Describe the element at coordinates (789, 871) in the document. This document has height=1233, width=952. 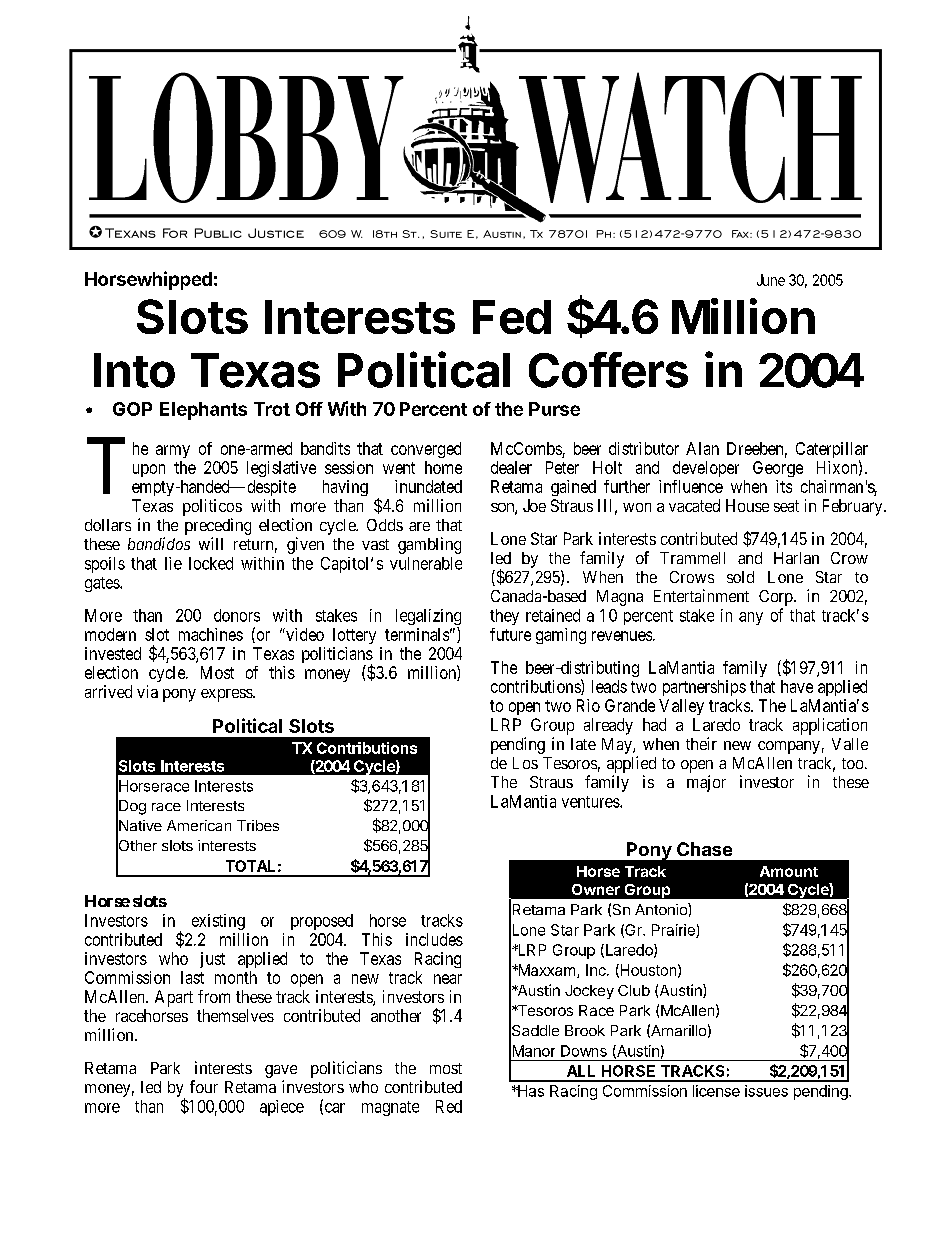
I see `Amount` at that location.
